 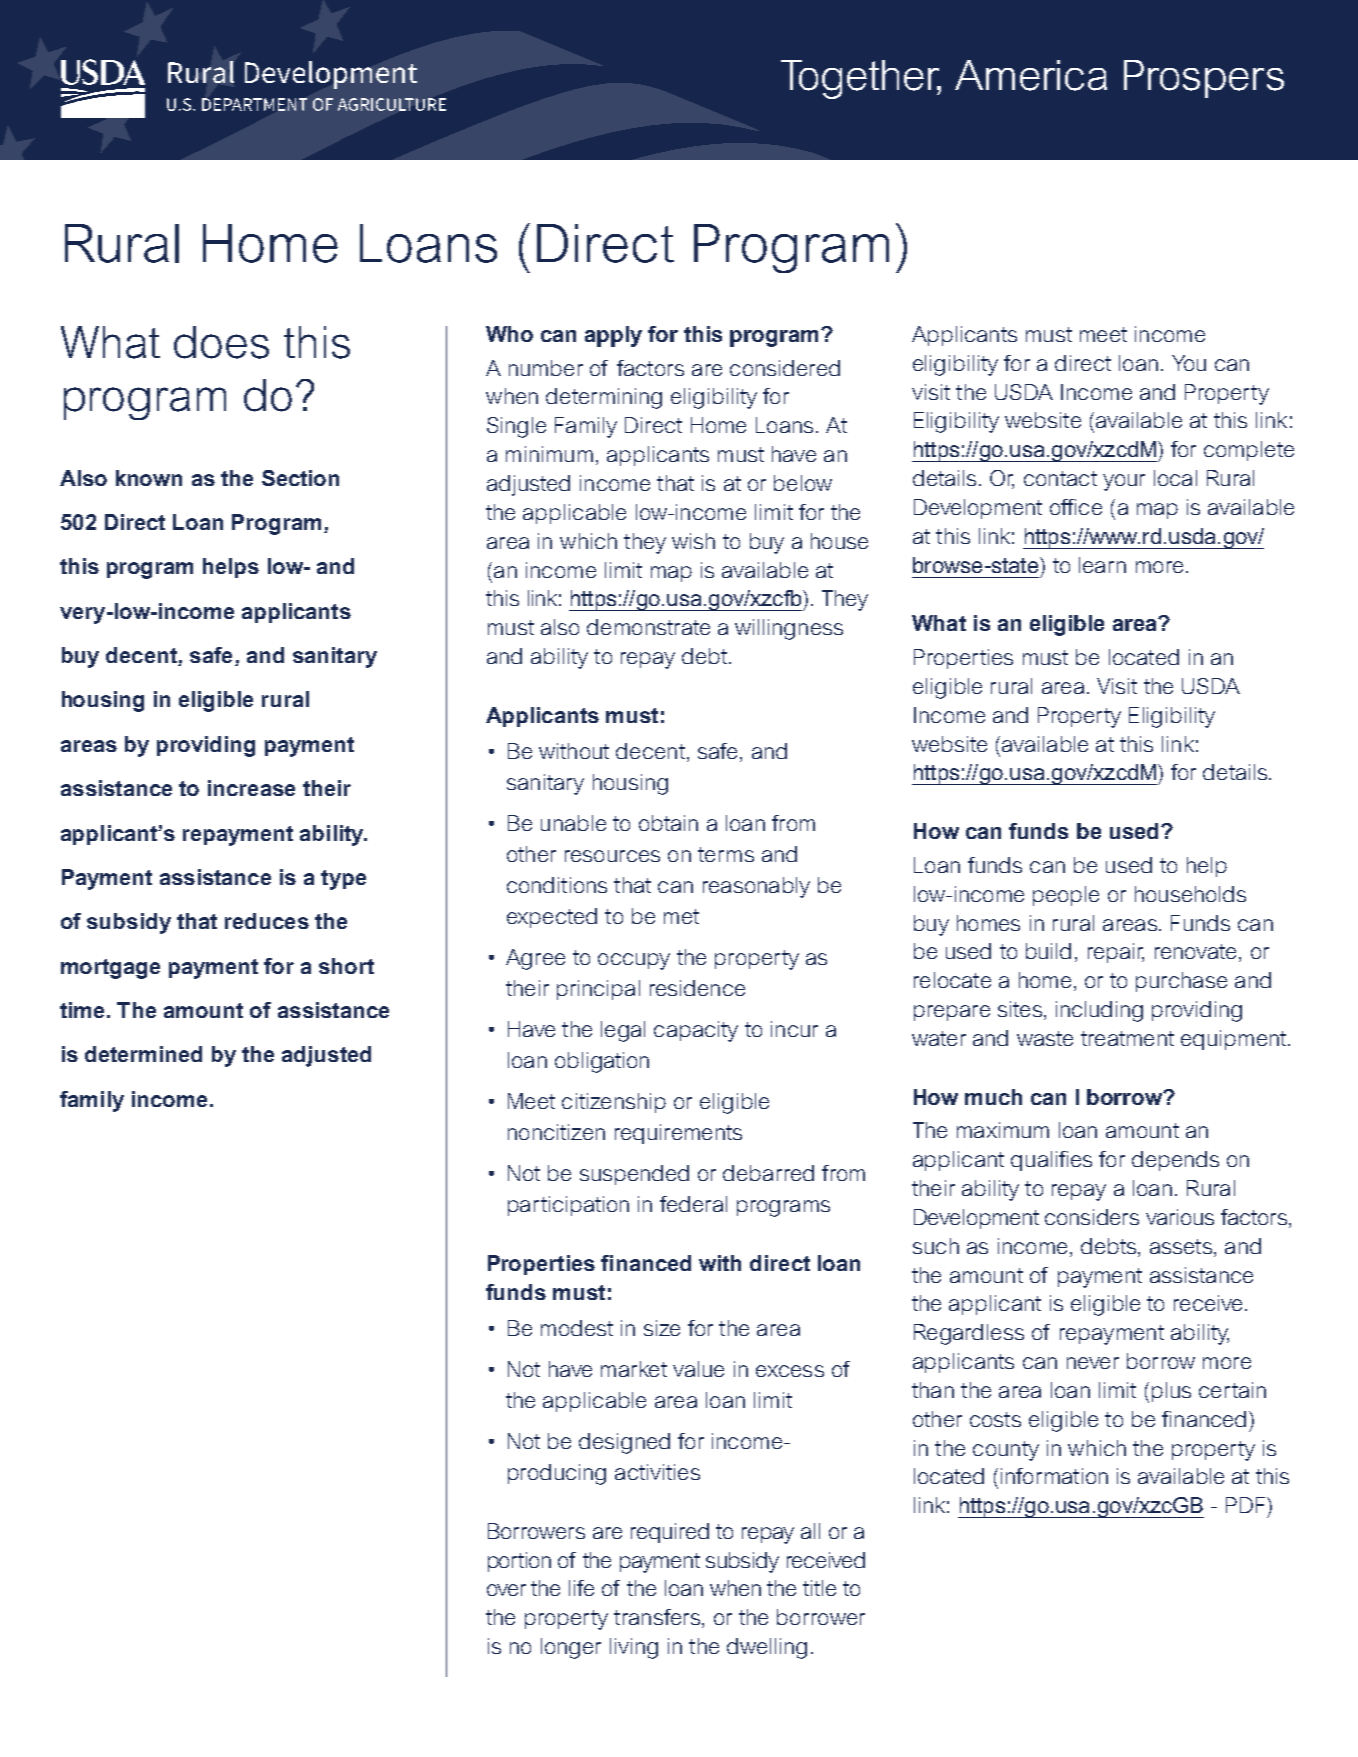 What do you see at coordinates (1099, 1011) in the screenshot?
I see `including` at bounding box center [1099, 1011].
